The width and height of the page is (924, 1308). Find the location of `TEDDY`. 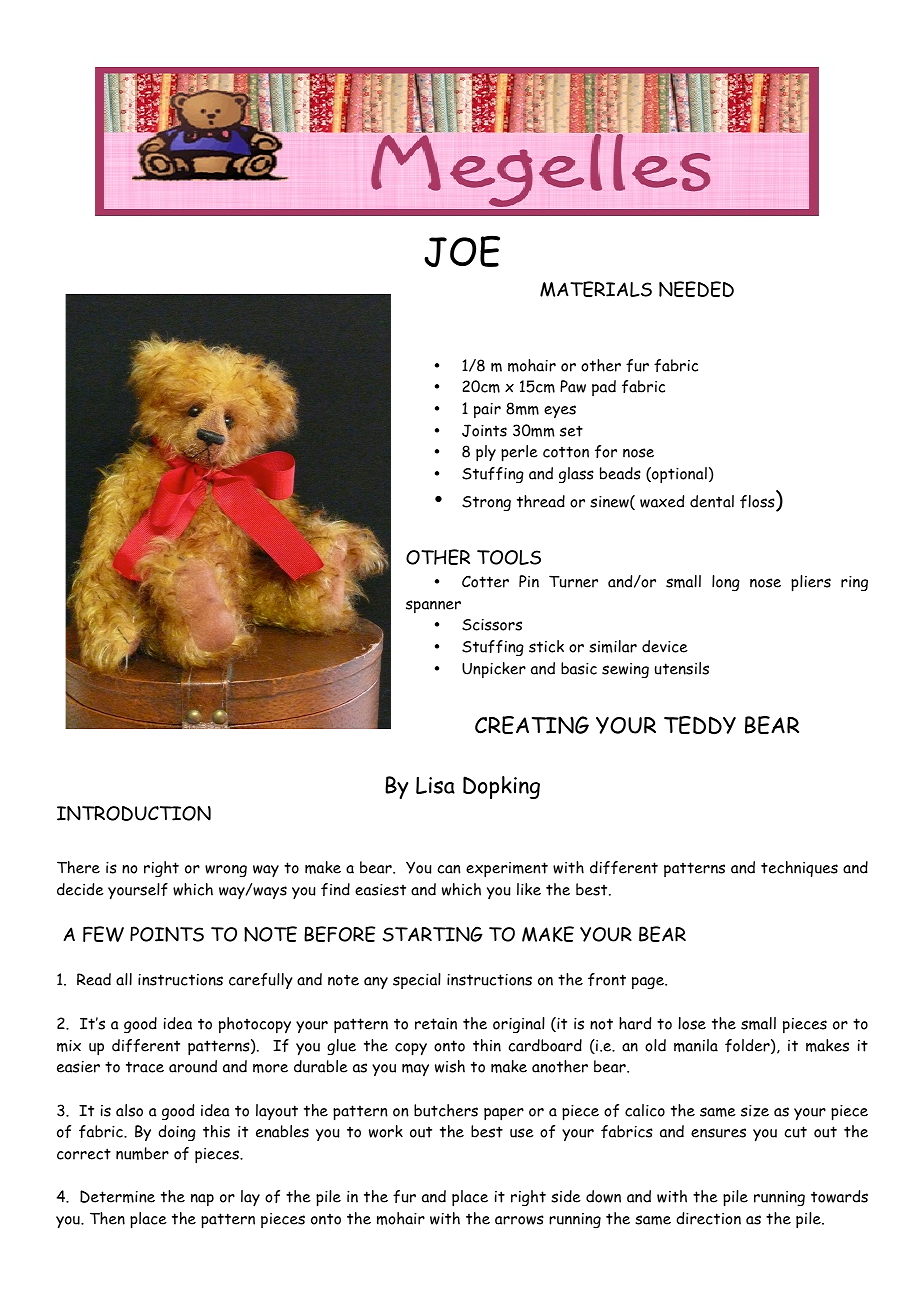

TEDDY is located at coordinates (700, 725).
